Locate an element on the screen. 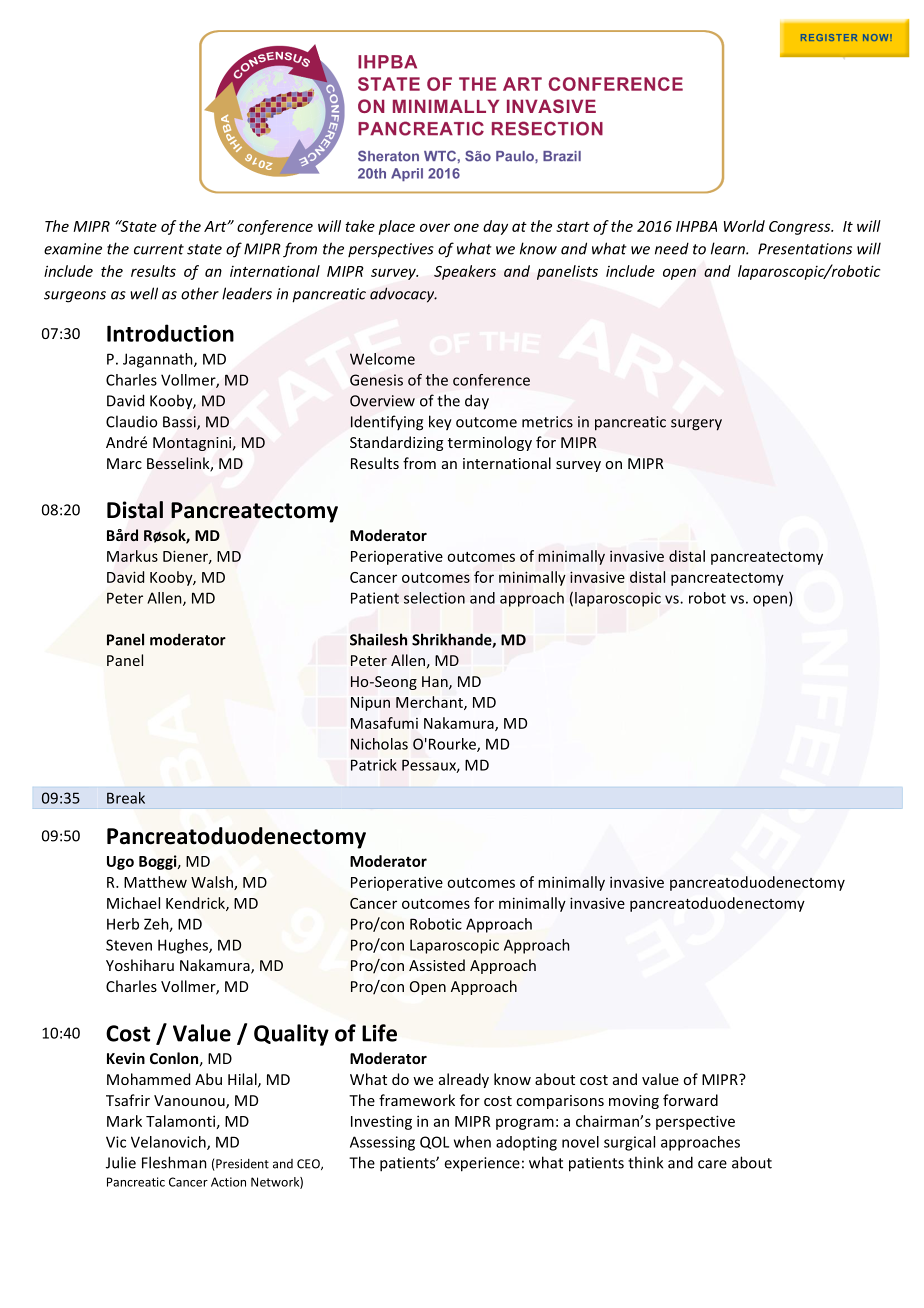 The width and height of the screenshot is (924, 1308). learn is located at coordinates (729, 248).
